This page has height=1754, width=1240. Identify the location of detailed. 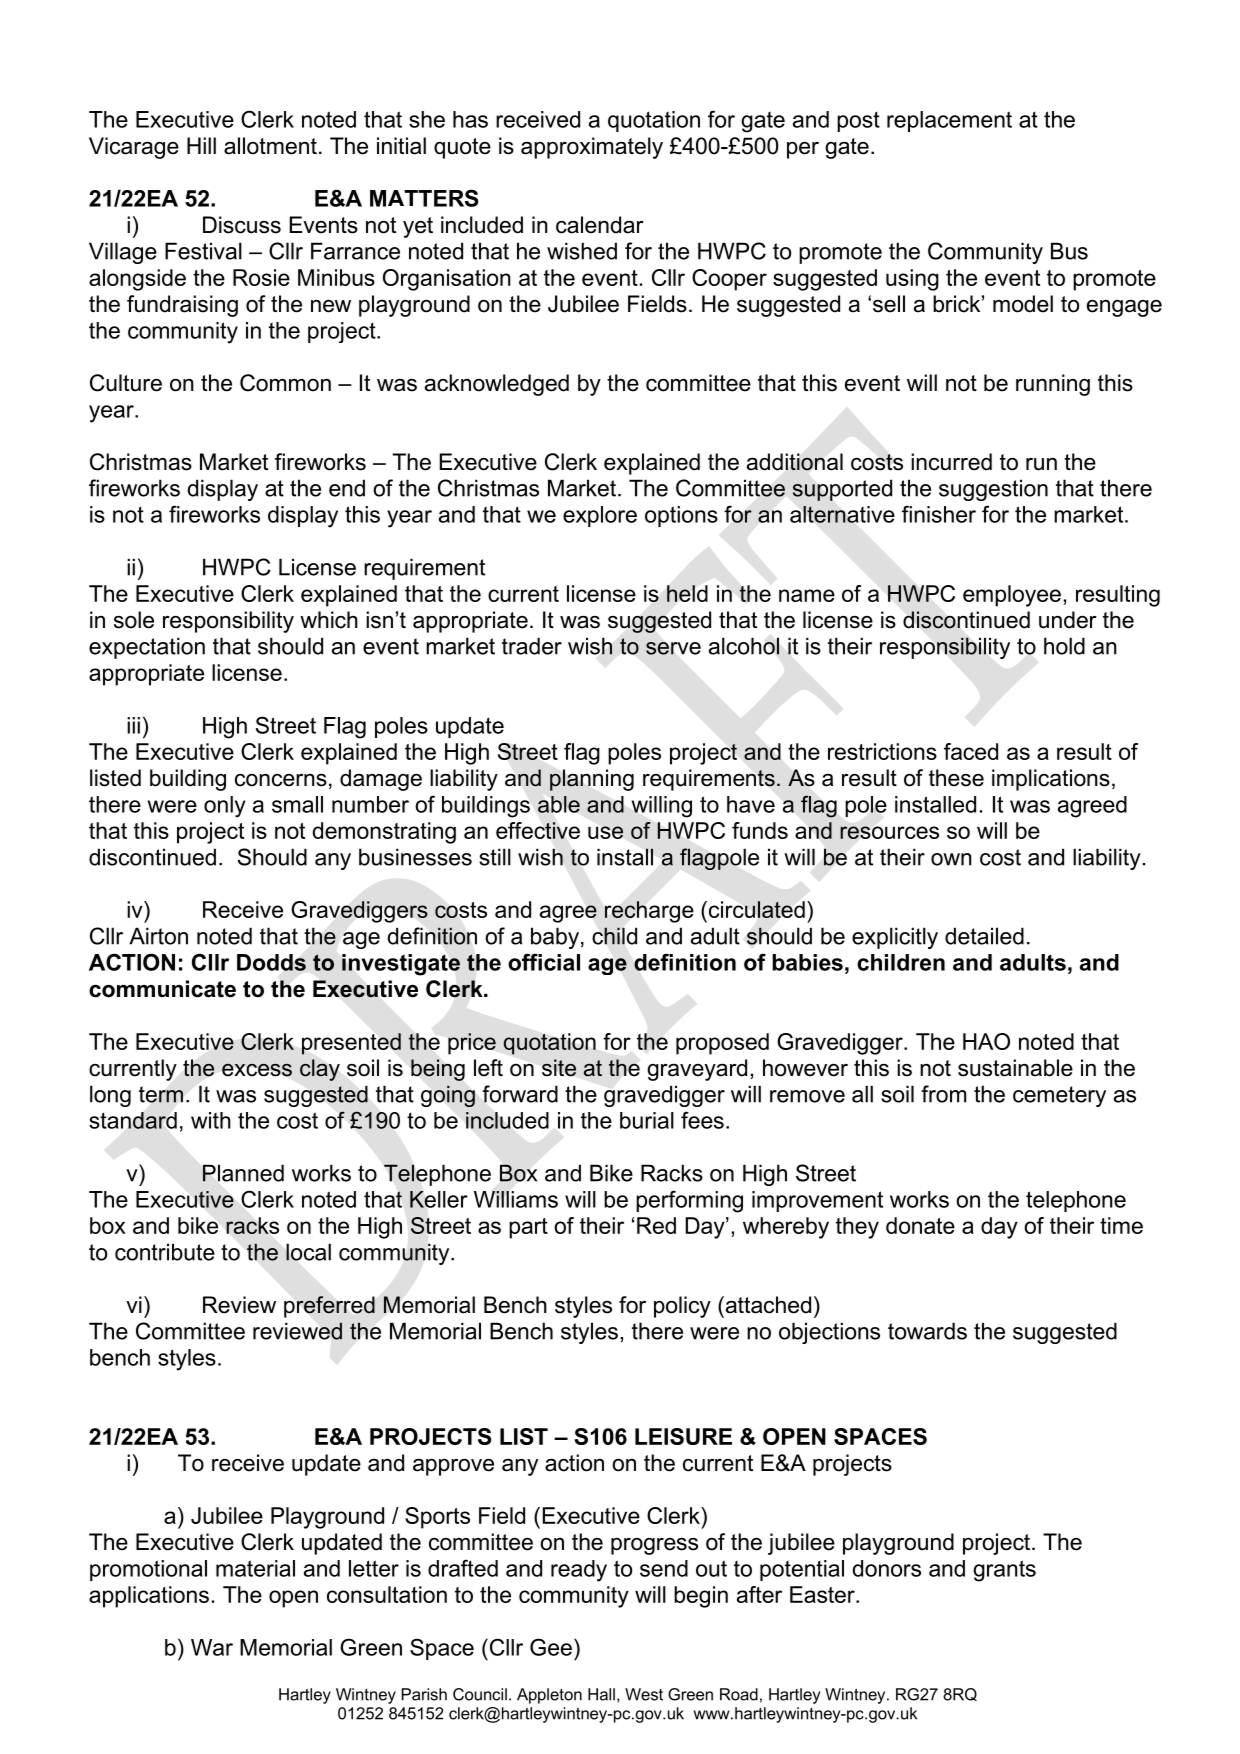
(984, 936).
